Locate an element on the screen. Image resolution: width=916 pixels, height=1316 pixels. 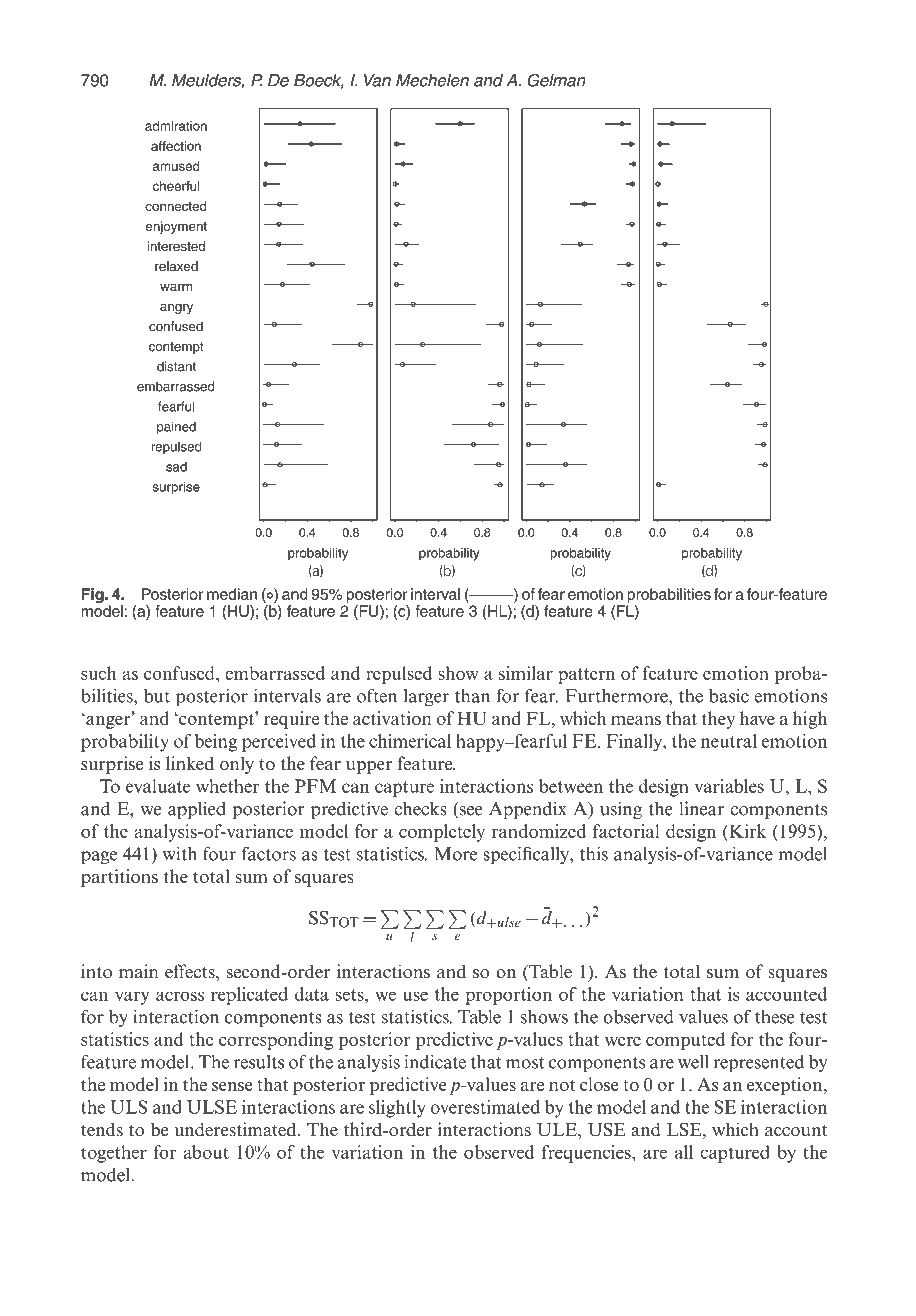
completely is located at coordinates (442, 833).
